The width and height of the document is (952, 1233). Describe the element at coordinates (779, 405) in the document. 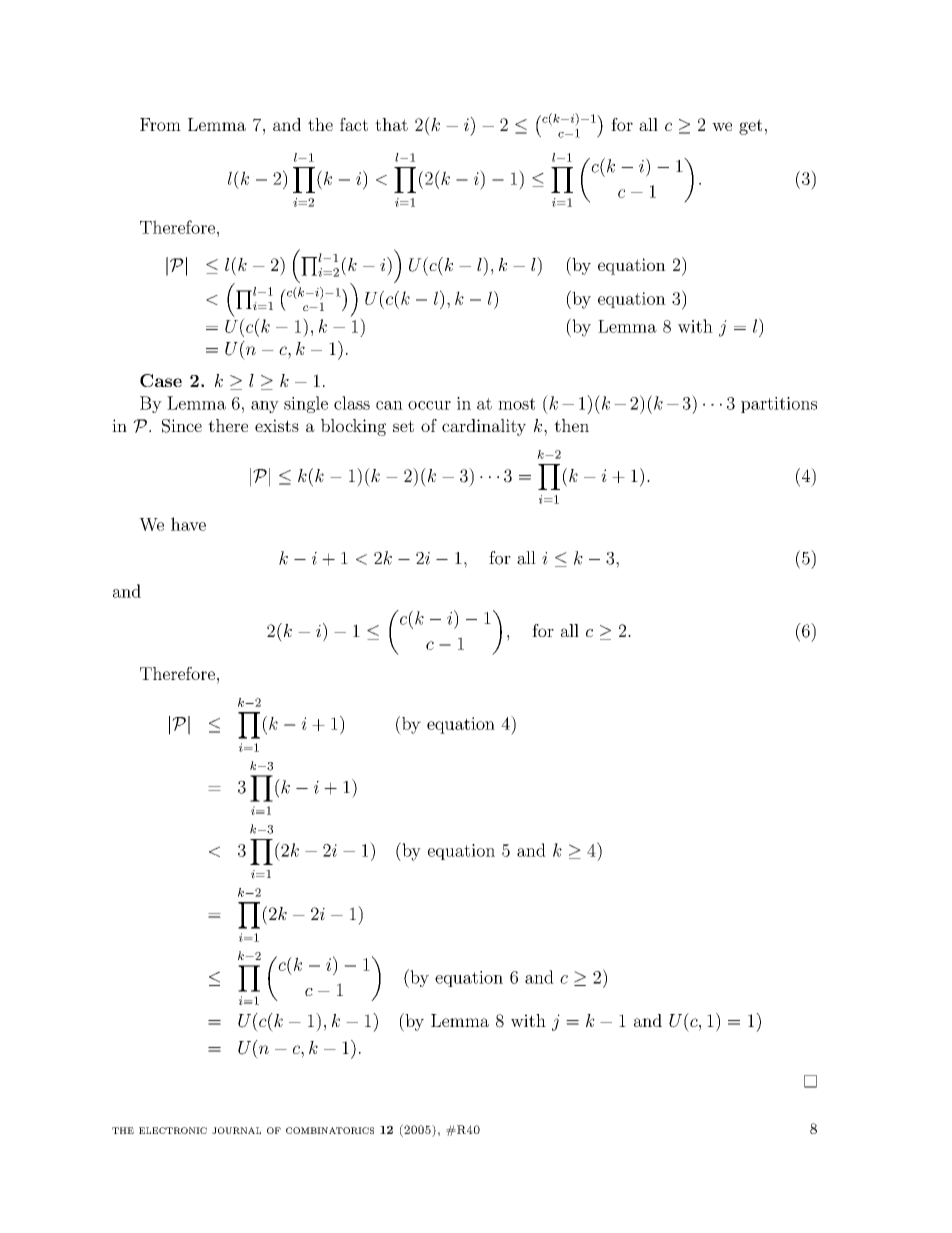

I see `partitions` at that location.
